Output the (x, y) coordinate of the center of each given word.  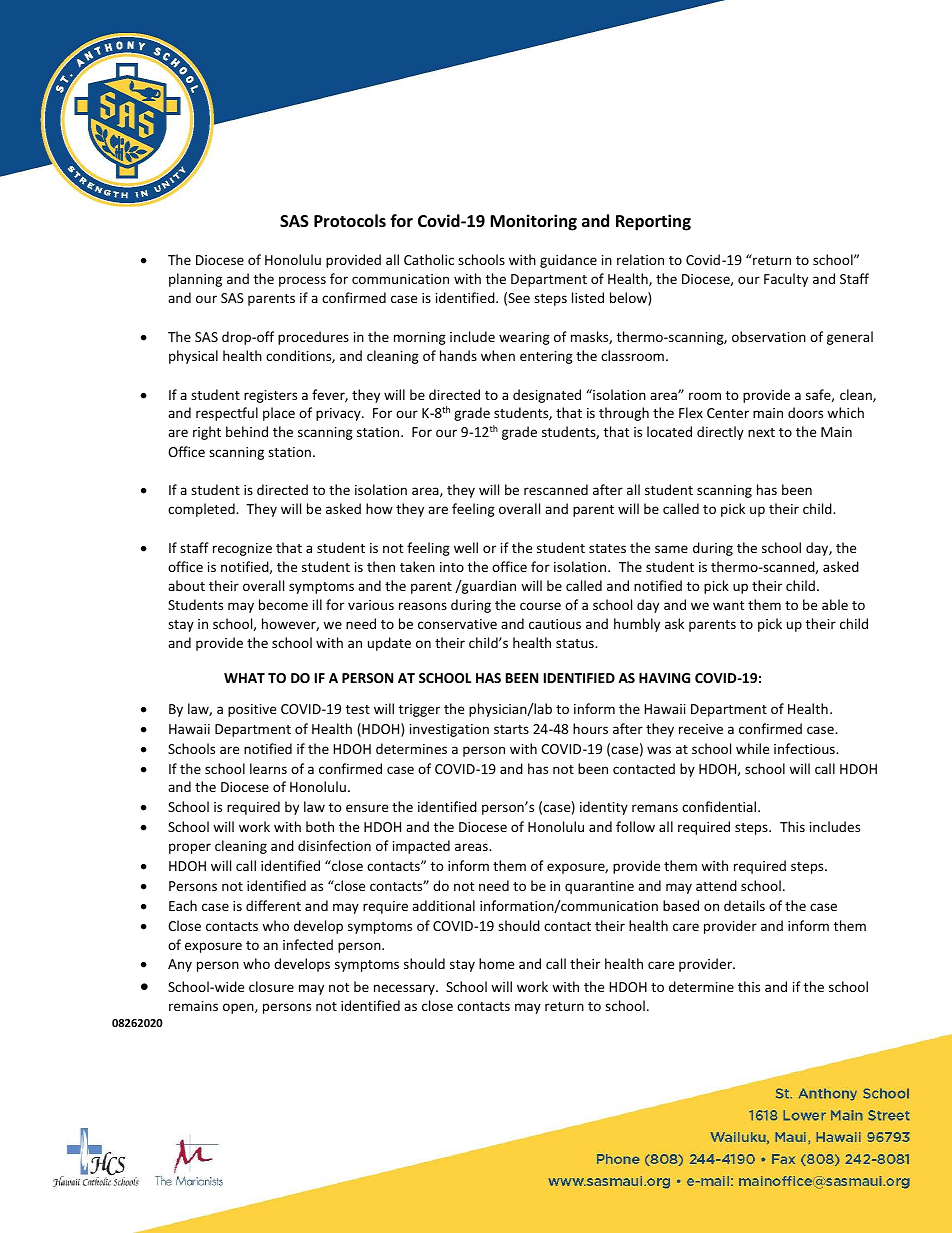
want (728, 605)
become (283, 604)
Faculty (786, 280)
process (302, 281)
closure (271, 986)
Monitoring (533, 222)
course (540, 606)
